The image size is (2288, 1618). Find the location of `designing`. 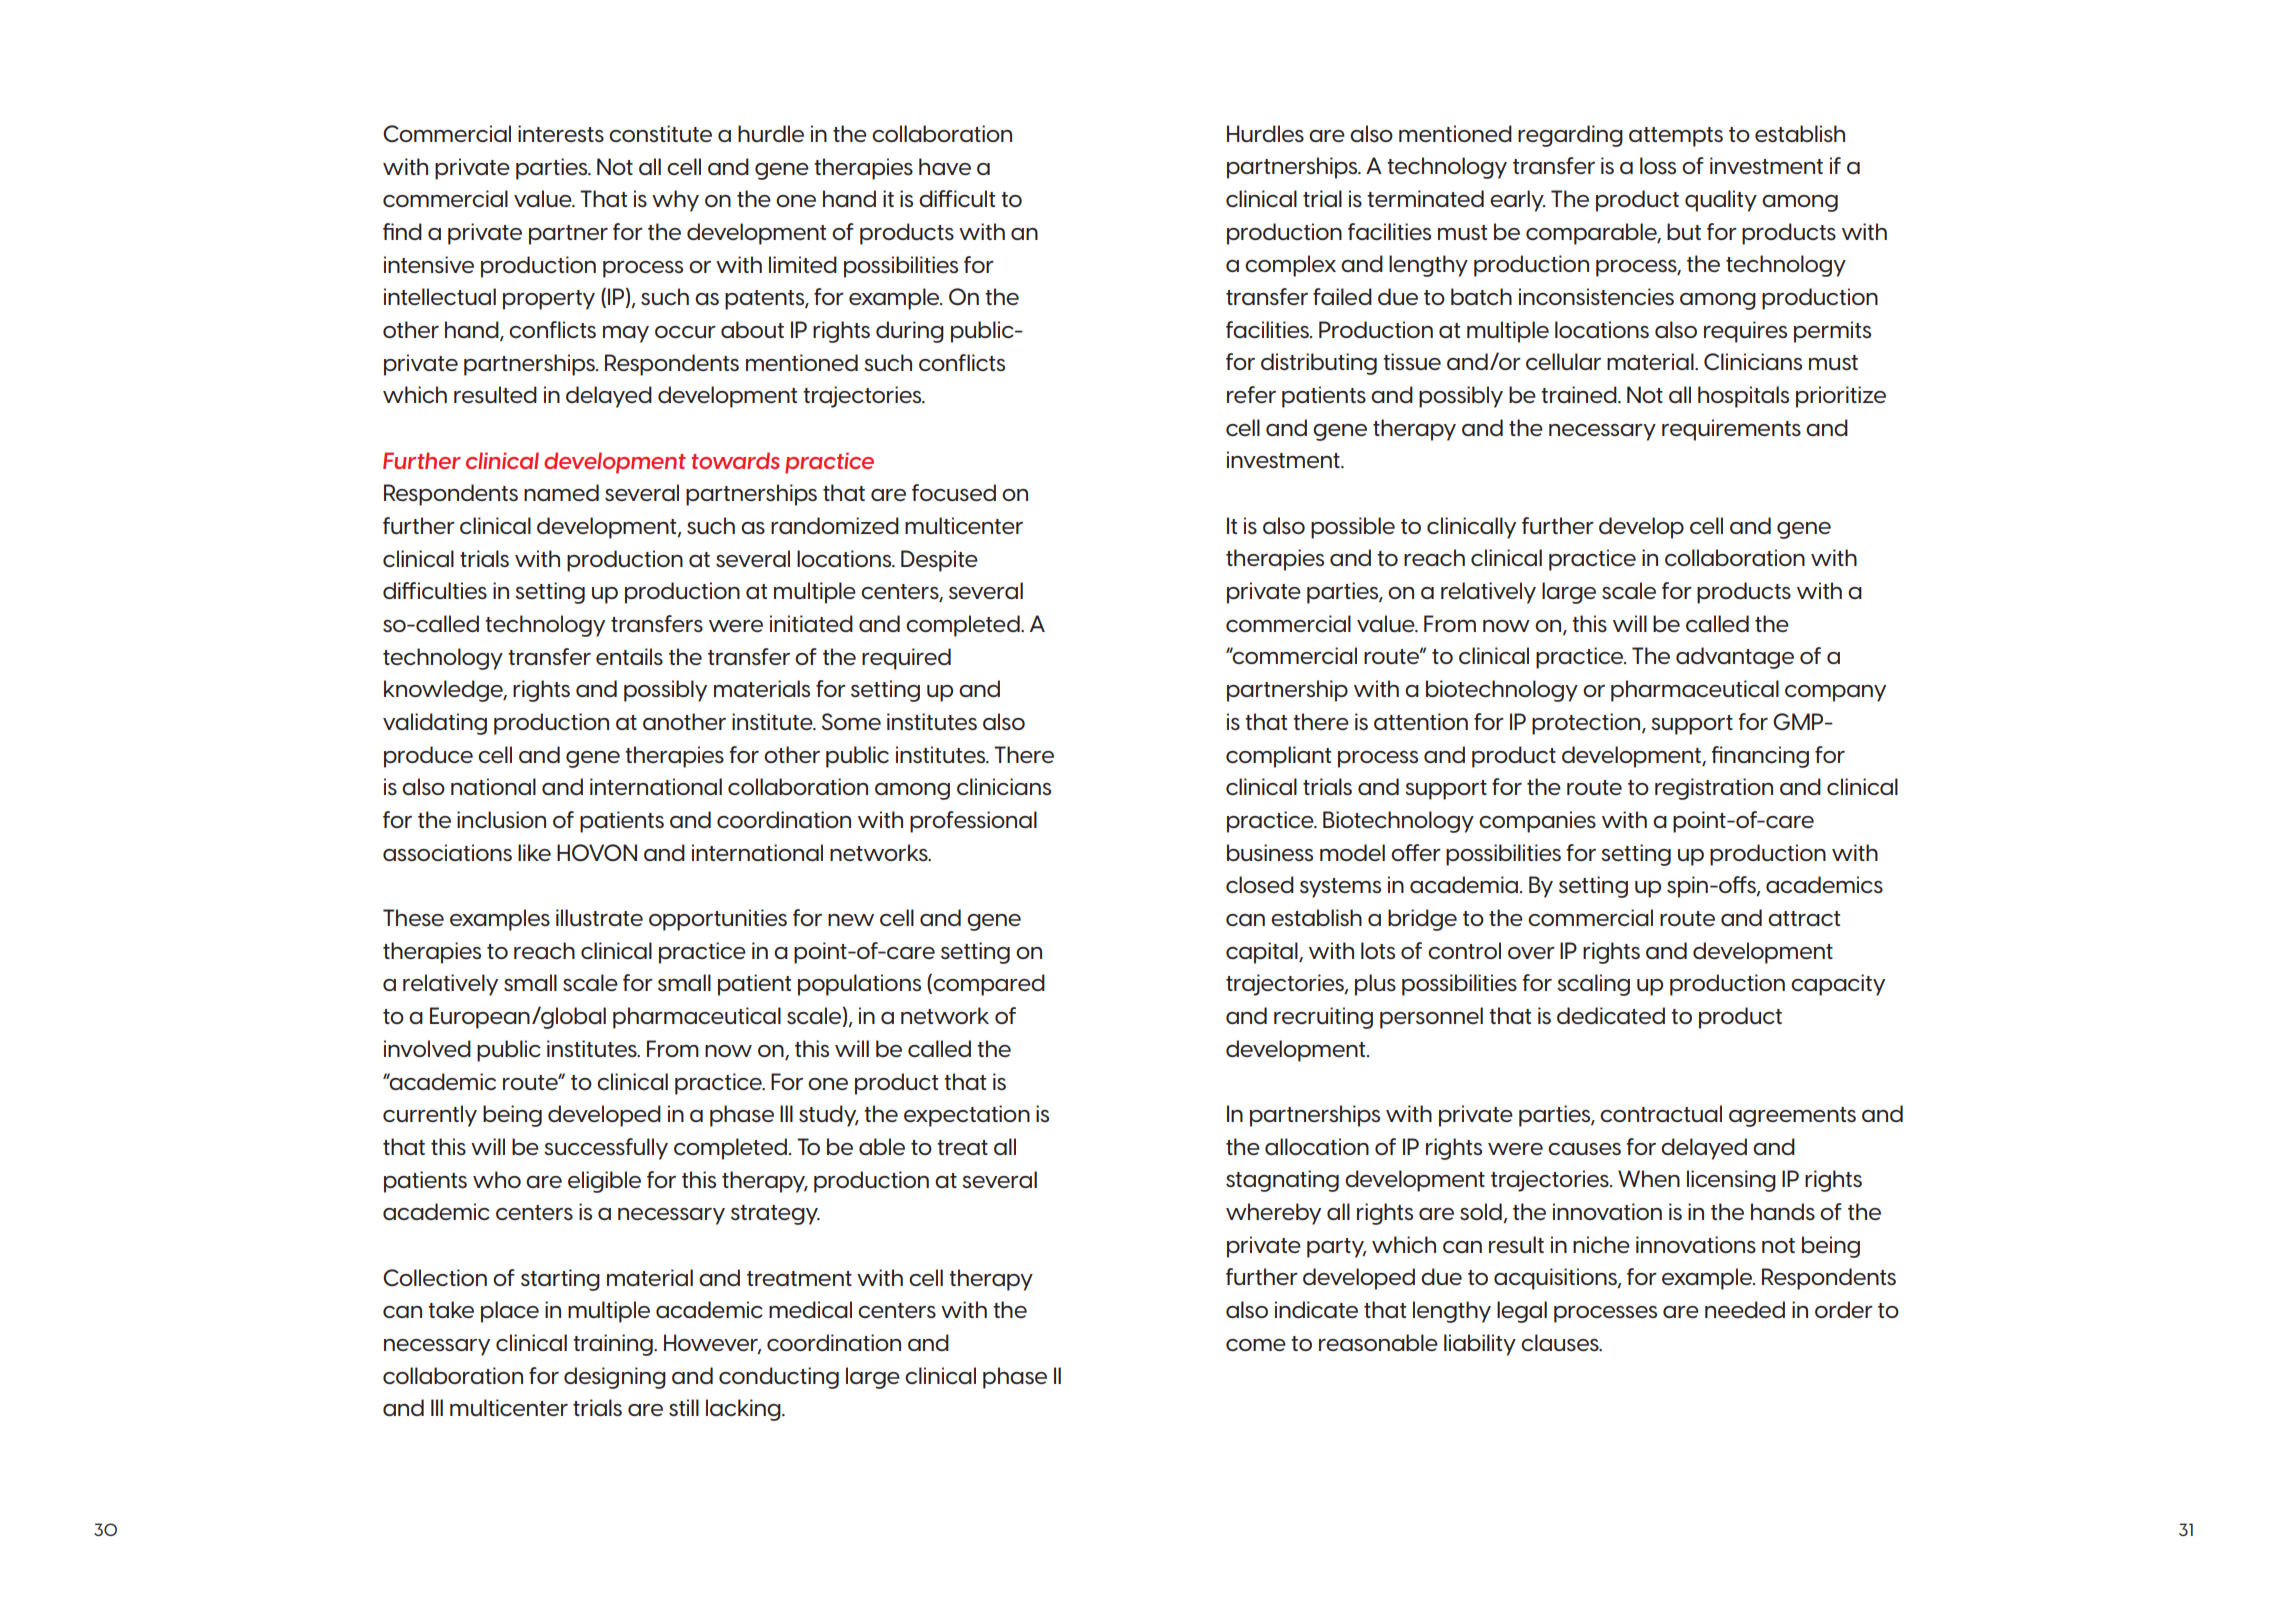

designing is located at coordinates (615, 1378).
